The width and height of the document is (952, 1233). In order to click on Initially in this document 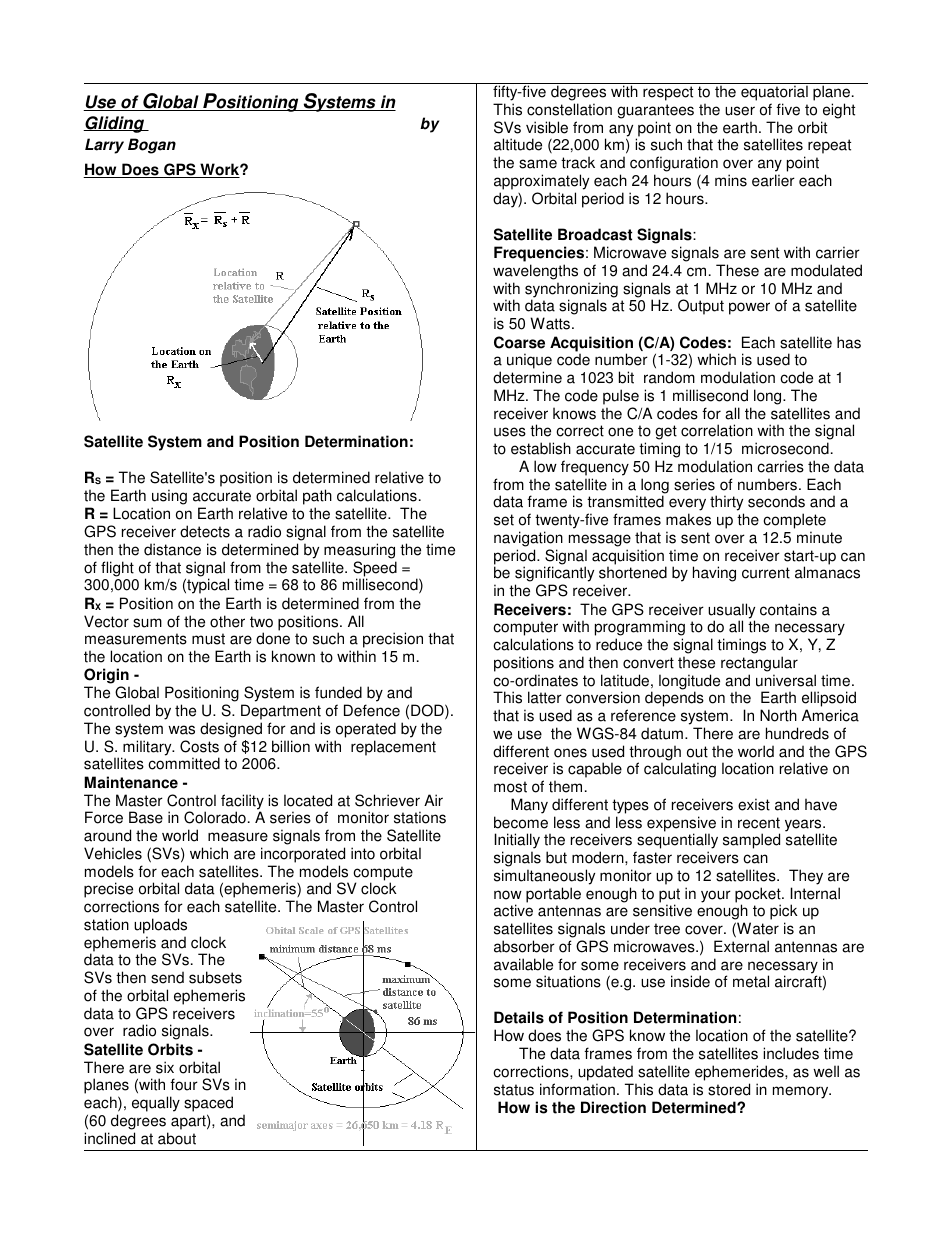, I will do `click(517, 842)`.
